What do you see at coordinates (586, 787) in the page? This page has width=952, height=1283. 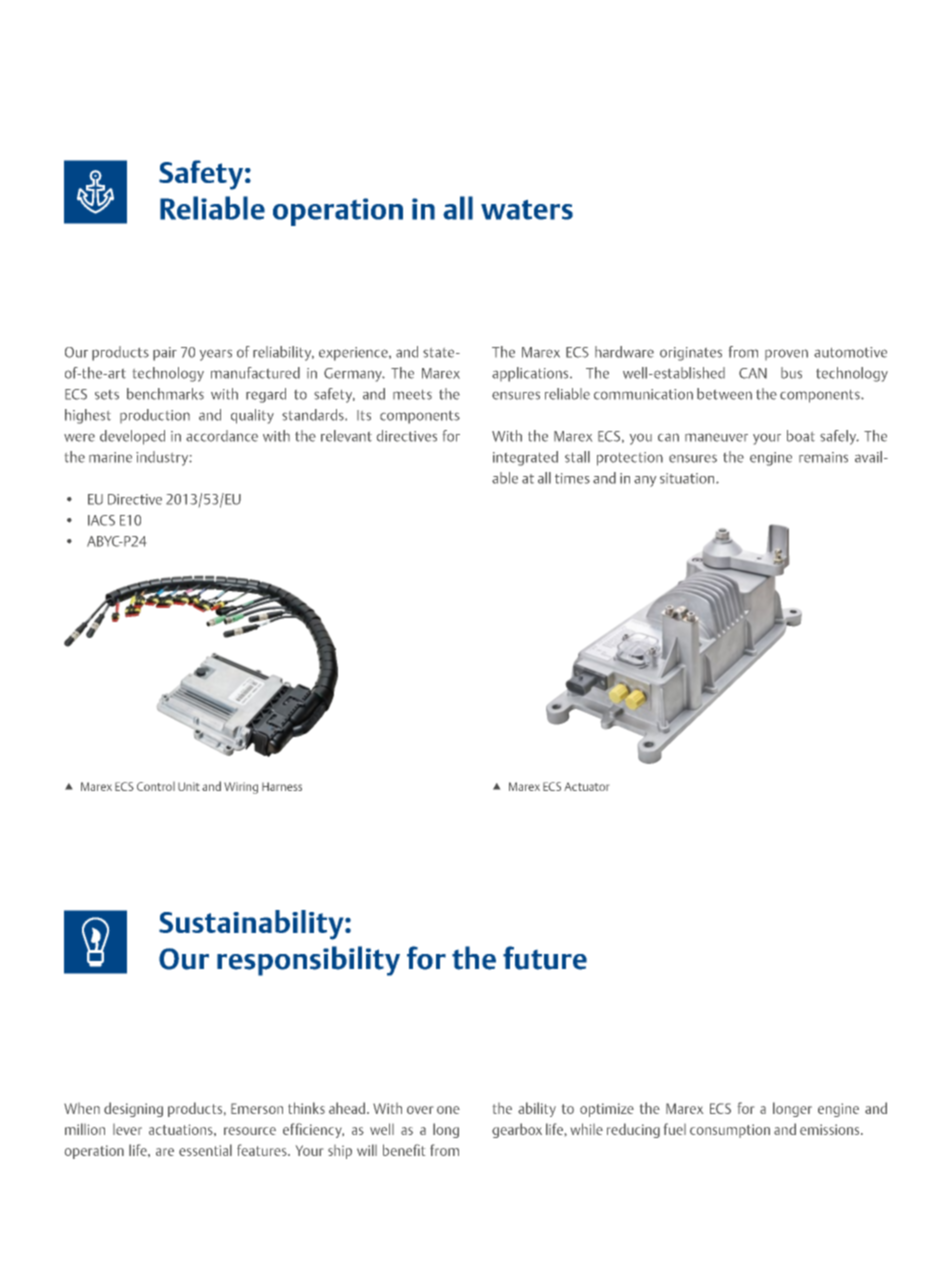 I see `Actuator` at bounding box center [586, 787].
